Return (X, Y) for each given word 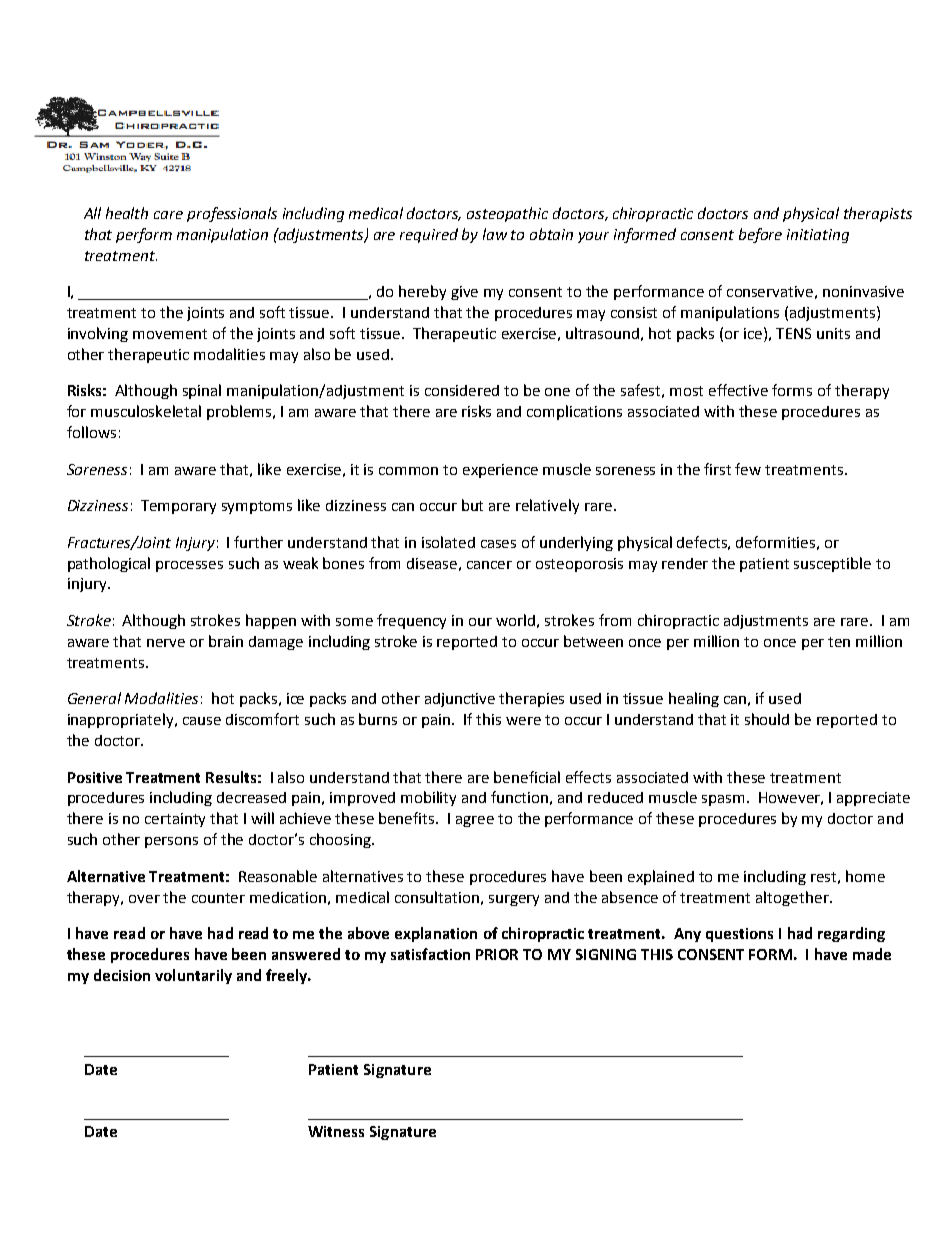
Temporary (178, 507)
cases (498, 544)
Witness (336, 1131)
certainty (175, 820)
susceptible (832, 564)
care (168, 215)
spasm (723, 800)
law (495, 234)
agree (475, 821)
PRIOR (497, 954)
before (760, 235)
